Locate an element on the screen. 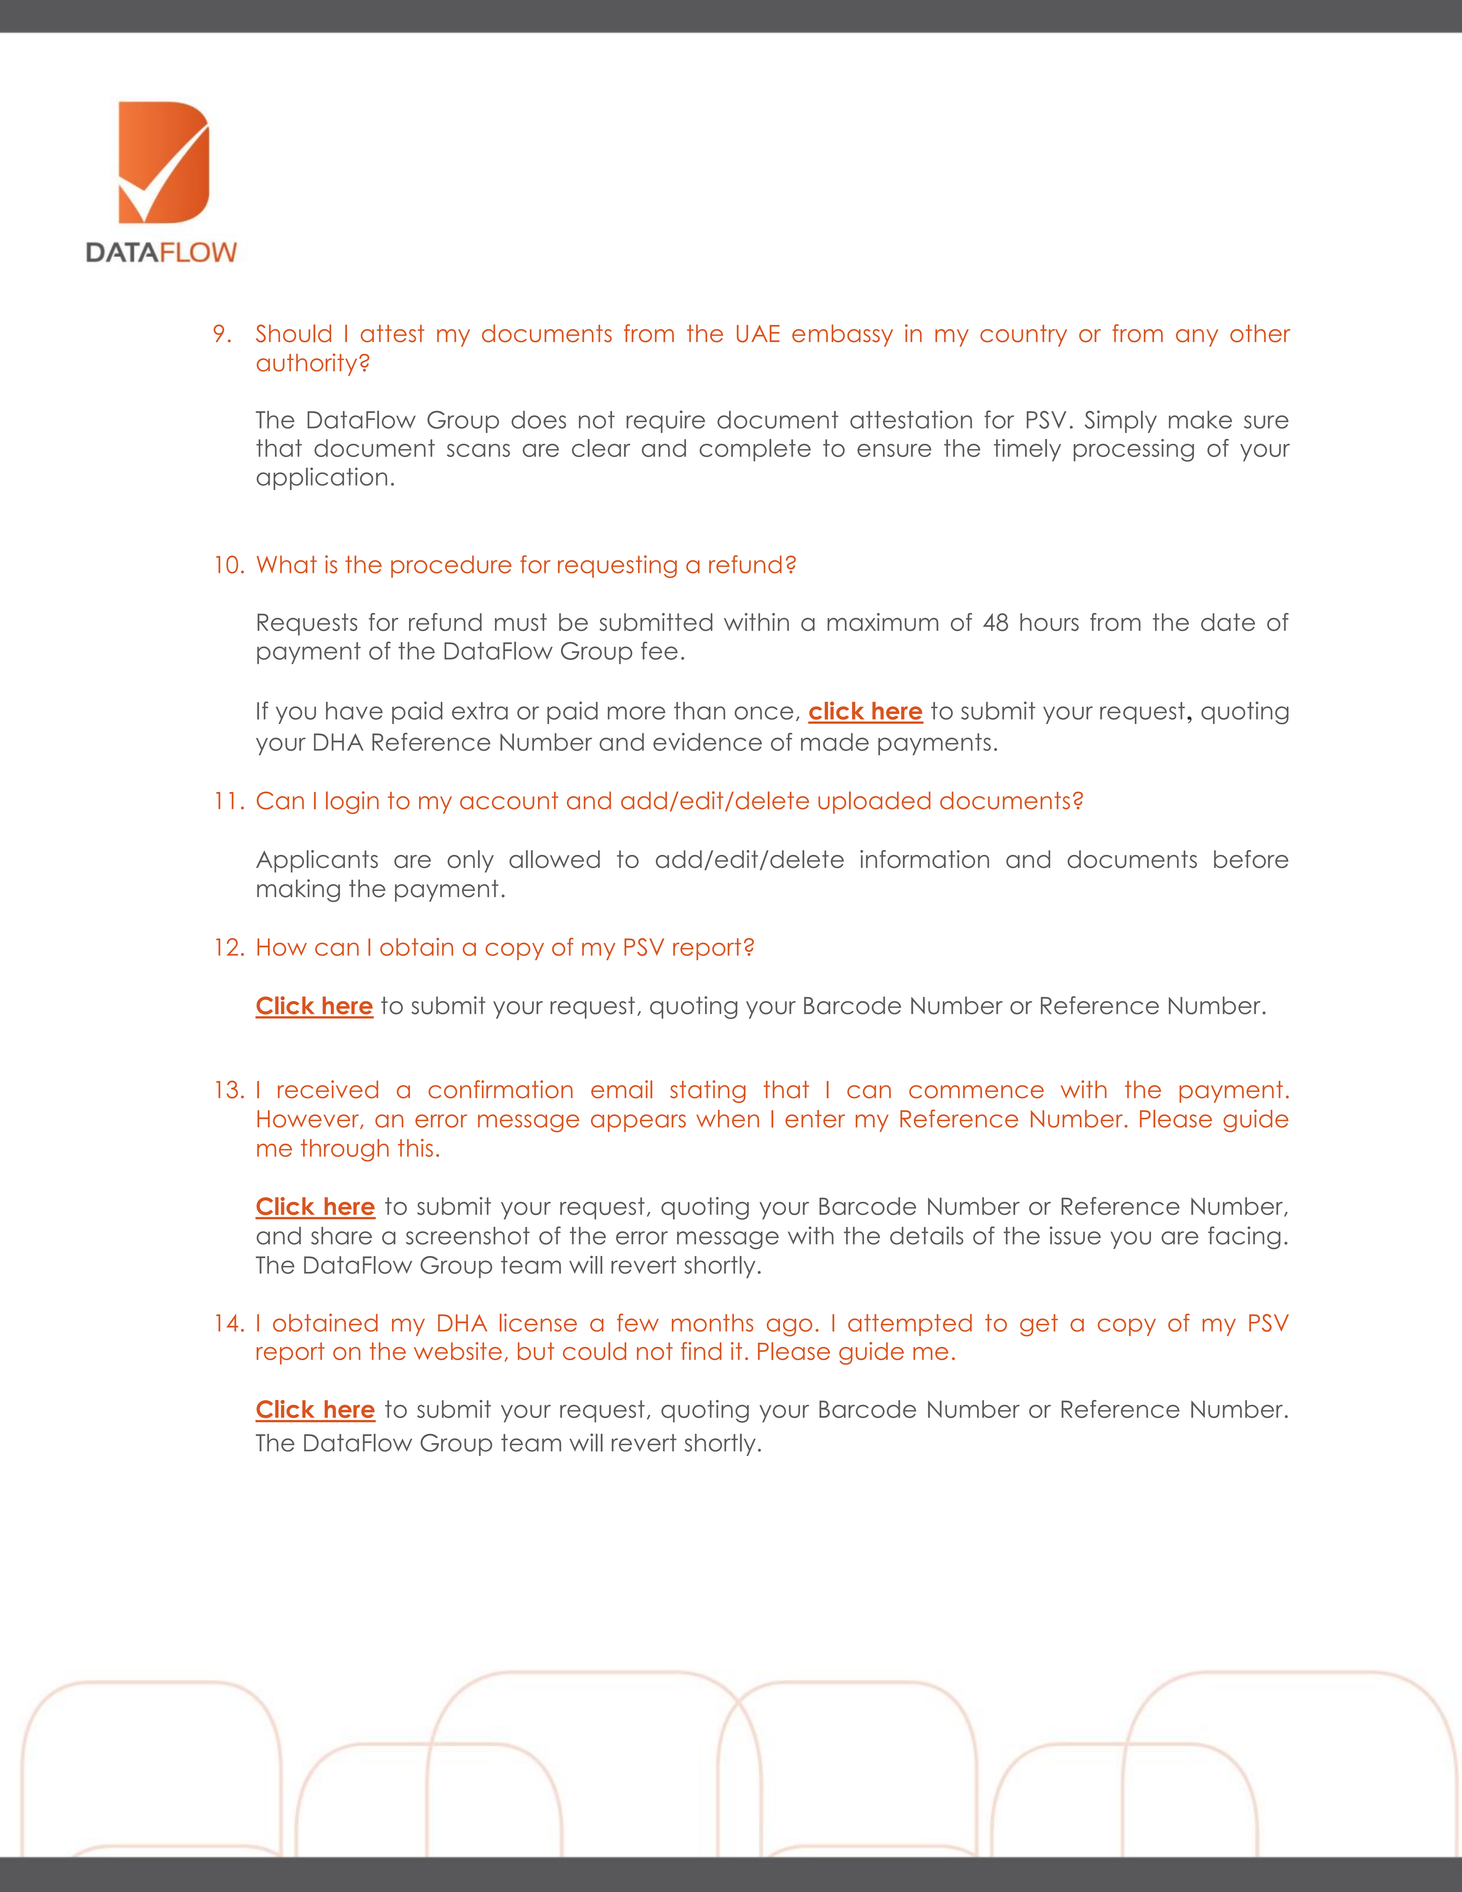 This screenshot has height=1892, width=1462. date is located at coordinates (1228, 622).
